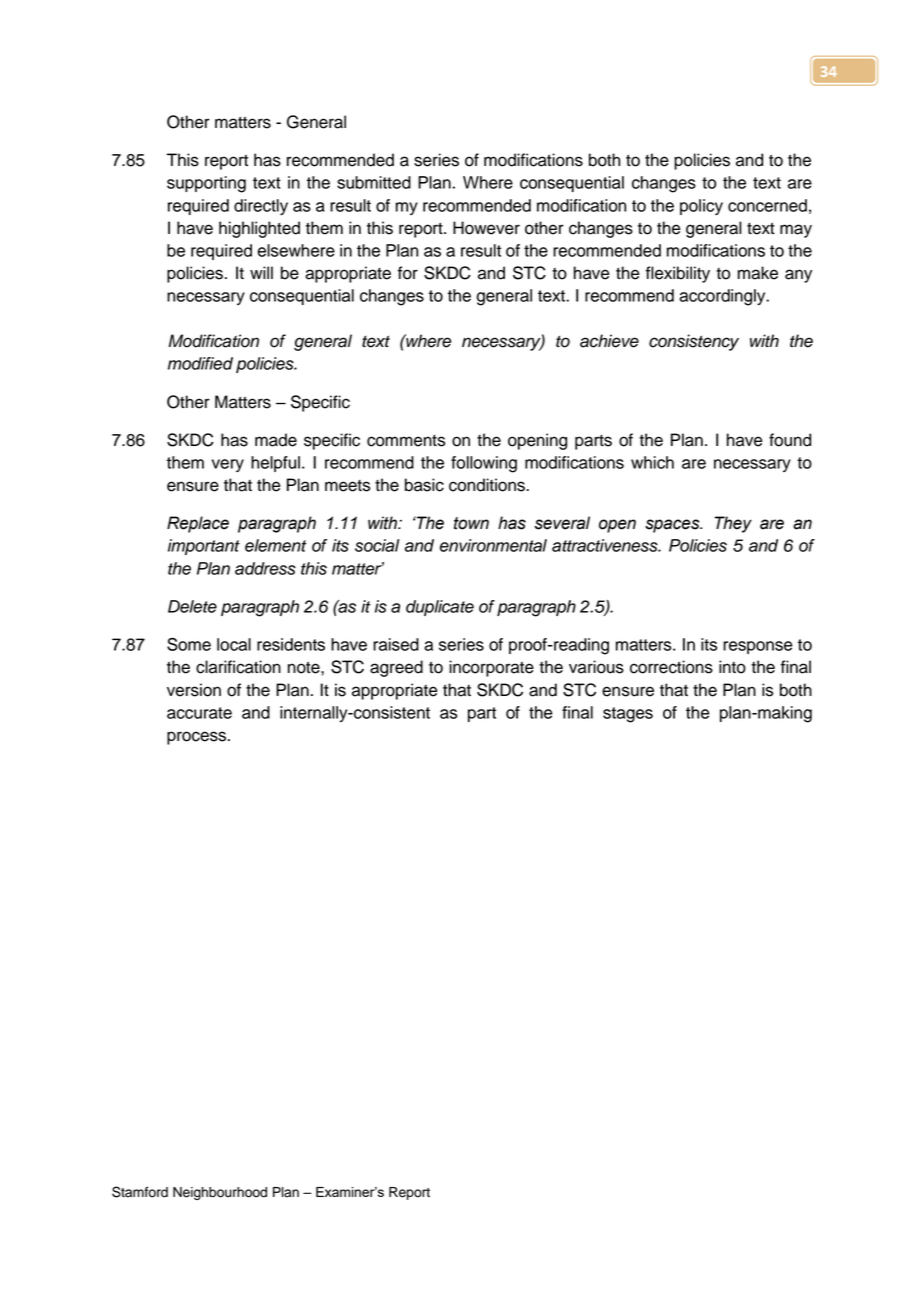  What do you see at coordinates (471, 523) in the document?
I see `town` at bounding box center [471, 523].
